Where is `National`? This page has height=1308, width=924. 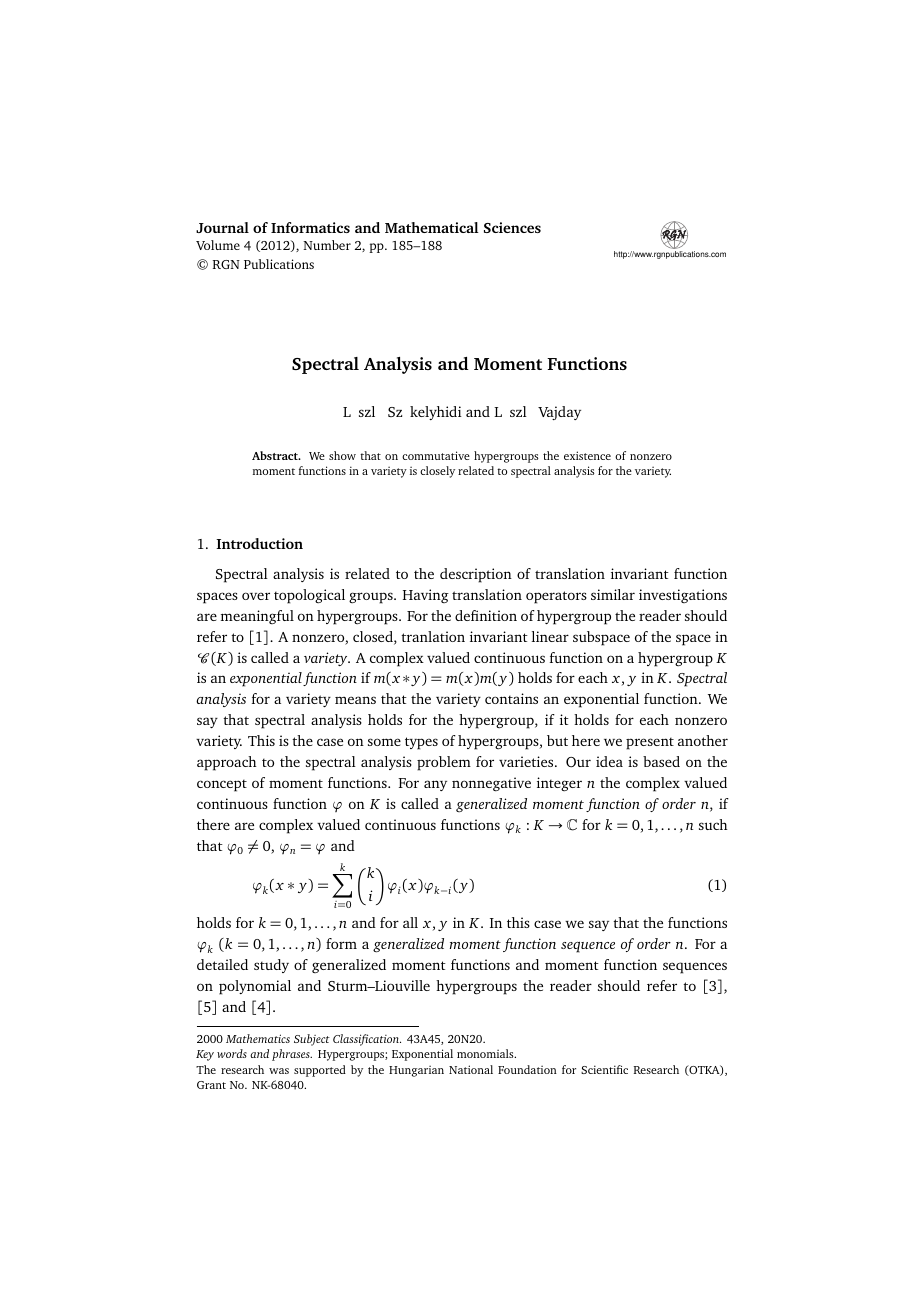
National is located at coordinates (471, 1069).
